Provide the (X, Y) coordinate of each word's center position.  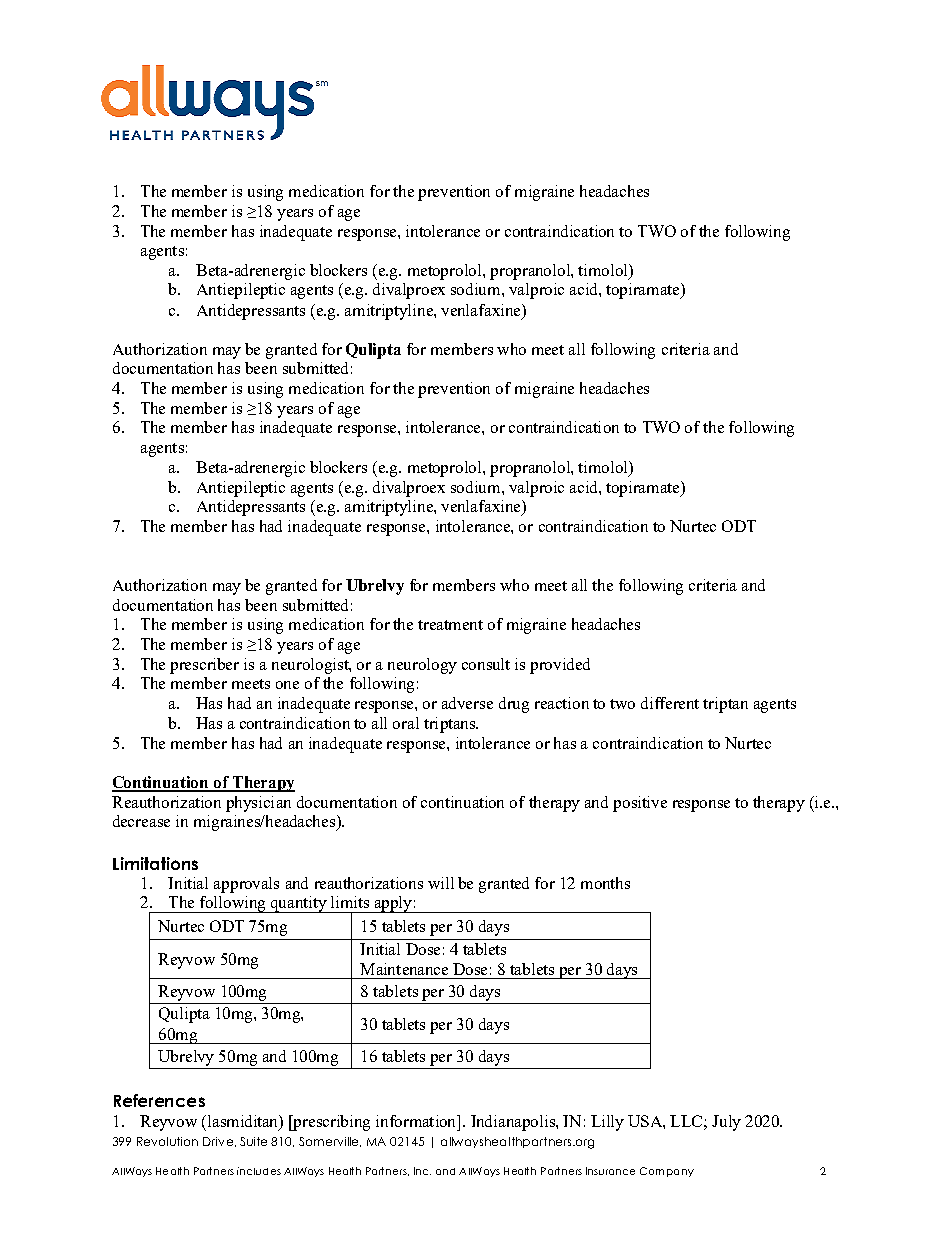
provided (560, 666)
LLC (687, 1121)
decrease (141, 821)
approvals (246, 885)
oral (406, 723)
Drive (219, 1142)
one (287, 685)
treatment (450, 625)
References (159, 1100)
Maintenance (404, 969)
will (441, 883)
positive (640, 804)
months (605, 883)
